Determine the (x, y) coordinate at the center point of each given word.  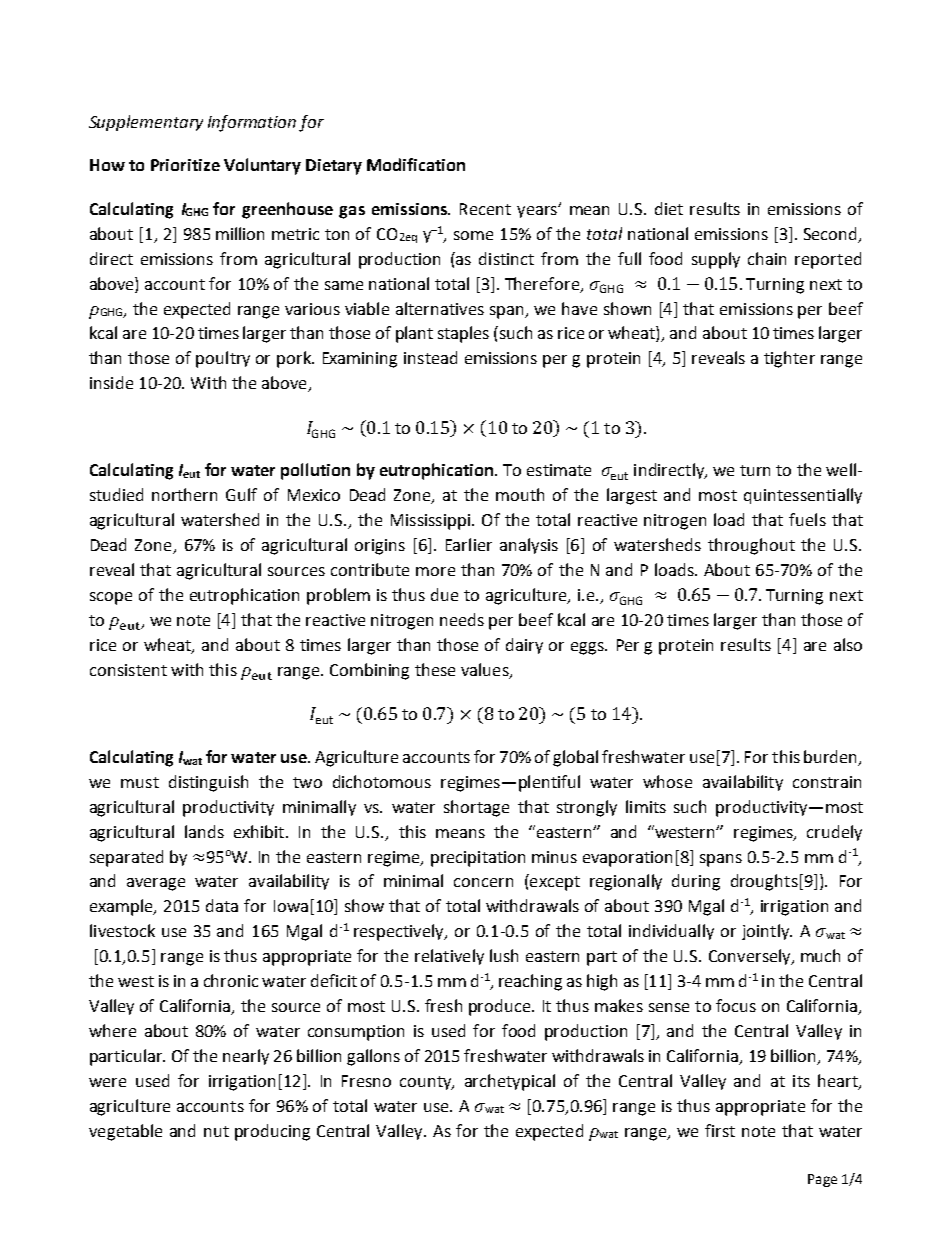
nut (216, 1131)
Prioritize (185, 165)
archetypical (510, 1082)
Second (830, 233)
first (720, 1130)
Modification (416, 164)
